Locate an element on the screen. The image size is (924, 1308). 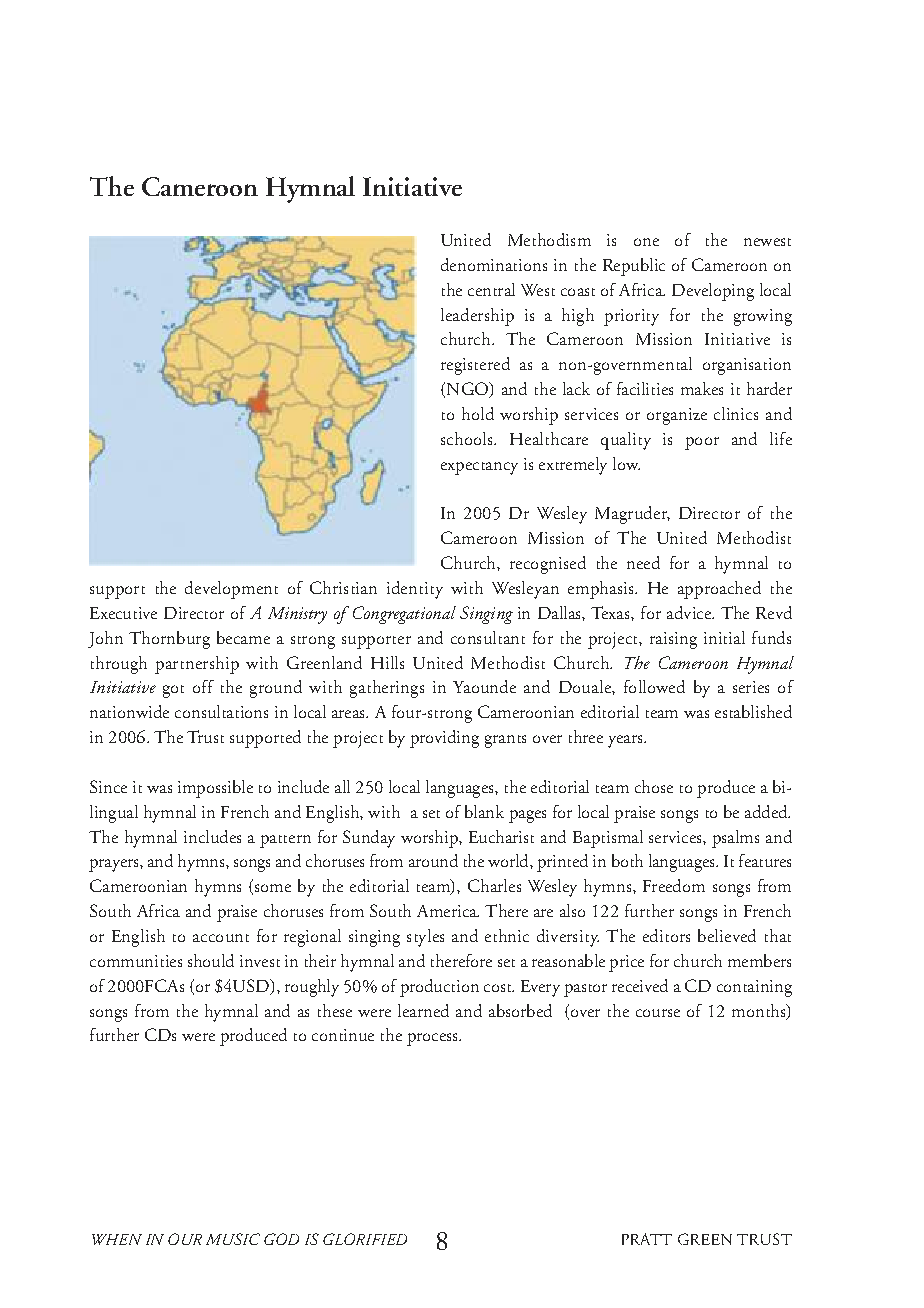
leadership is located at coordinates (477, 317).
